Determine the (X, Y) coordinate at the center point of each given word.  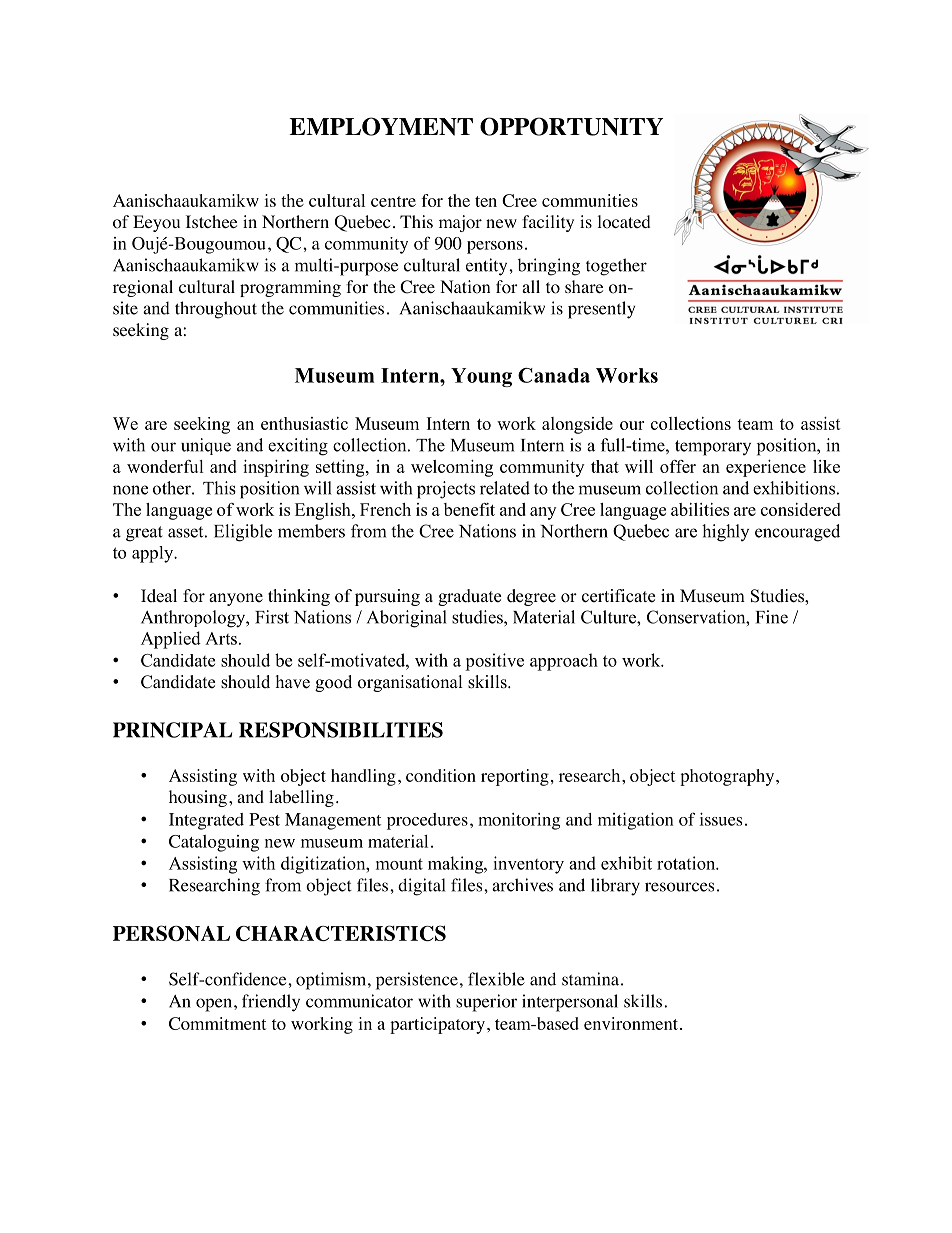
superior (486, 1003)
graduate (469, 597)
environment (631, 1023)
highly (725, 533)
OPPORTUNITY (571, 126)
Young (481, 377)
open (214, 1005)
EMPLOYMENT (381, 126)
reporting (515, 777)
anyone (236, 599)
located (624, 222)
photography (728, 777)
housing (198, 798)
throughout (216, 310)
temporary (713, 448)
